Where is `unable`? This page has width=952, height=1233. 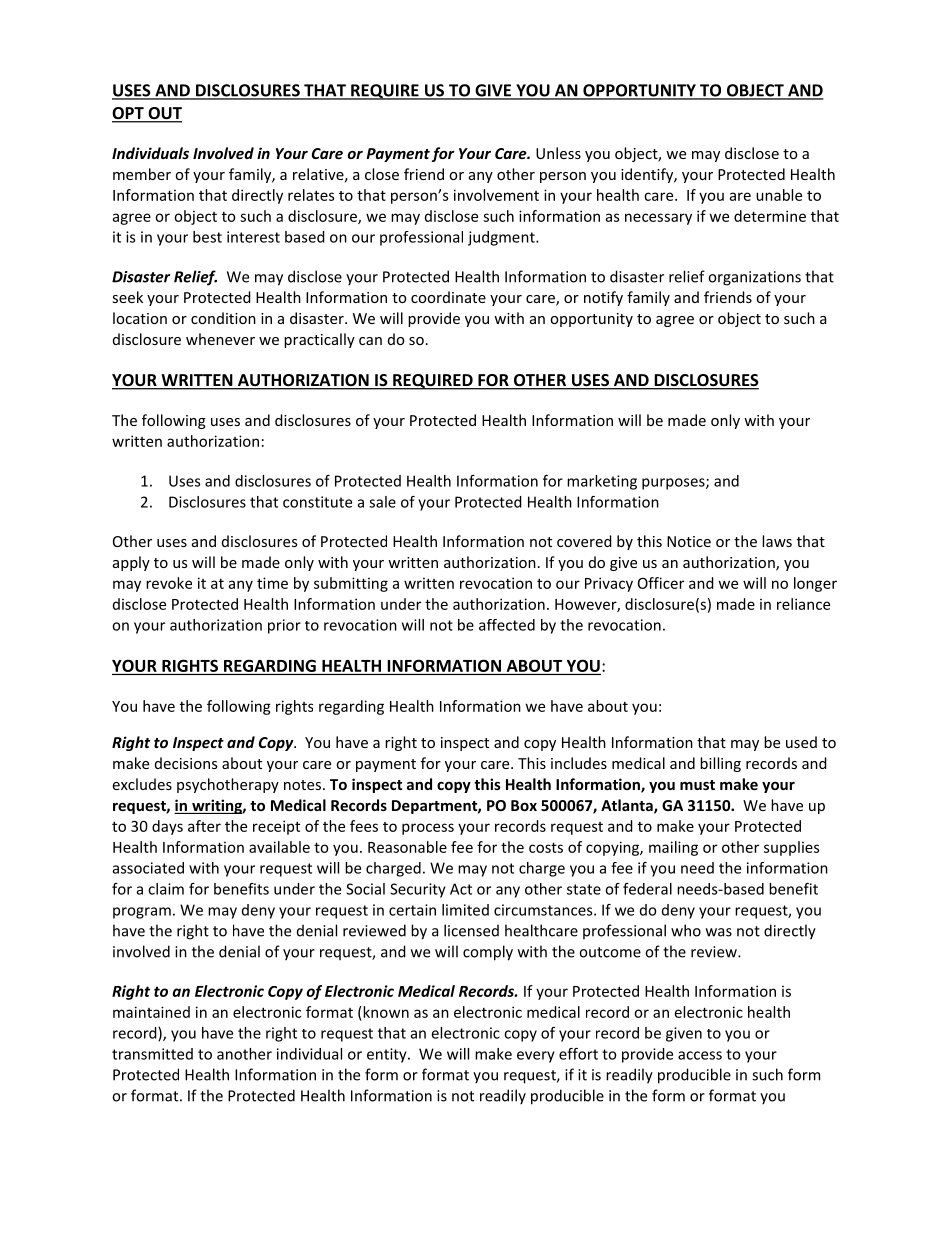
unable is located at coordinates (779, 195).
